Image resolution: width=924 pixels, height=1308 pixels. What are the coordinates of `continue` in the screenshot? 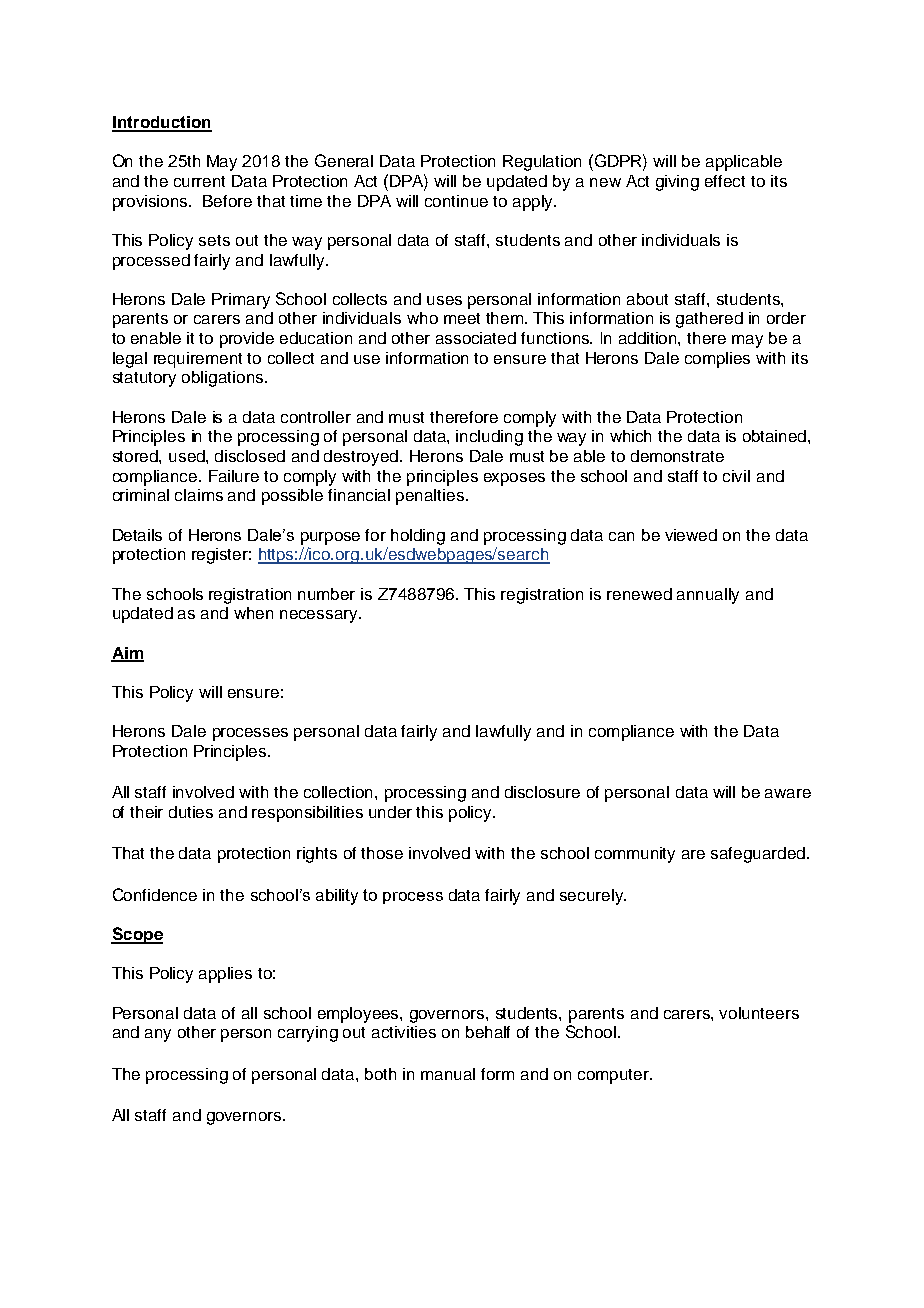 It's located at (456, 201).
